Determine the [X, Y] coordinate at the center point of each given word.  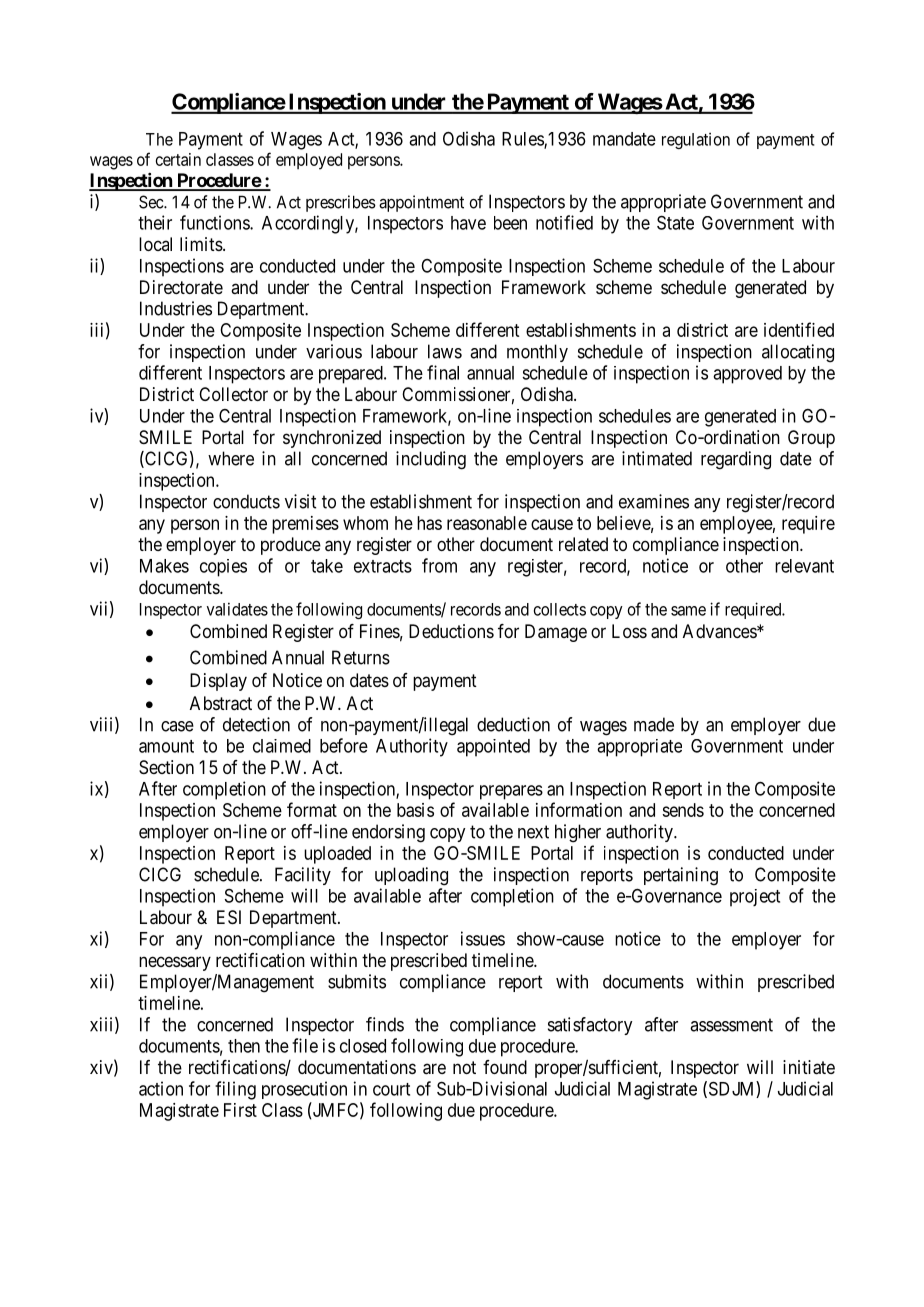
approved [747, 375]
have [468, 223]
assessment [731, 1025]
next [533, 832]
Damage [556, 633]
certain [178, 159]
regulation [696, 141]
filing [235, 1090]
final [443, 372]
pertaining [681, 876]
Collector [233, 394]
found [505, 1067]
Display [218, 682]
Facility [303, 876]
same [688, 611]
